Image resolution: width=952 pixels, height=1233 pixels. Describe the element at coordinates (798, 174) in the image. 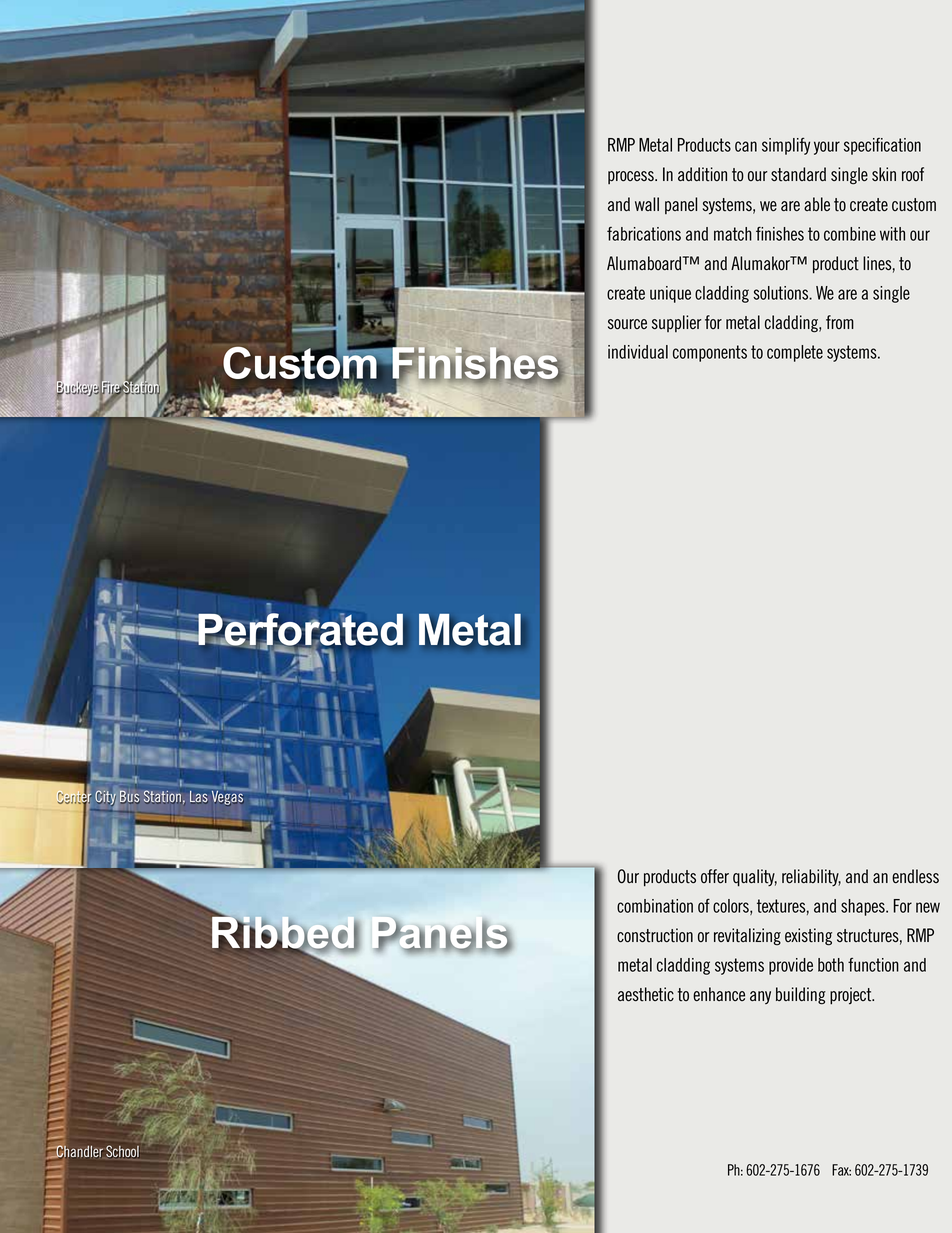

I see `standard` at that location.
